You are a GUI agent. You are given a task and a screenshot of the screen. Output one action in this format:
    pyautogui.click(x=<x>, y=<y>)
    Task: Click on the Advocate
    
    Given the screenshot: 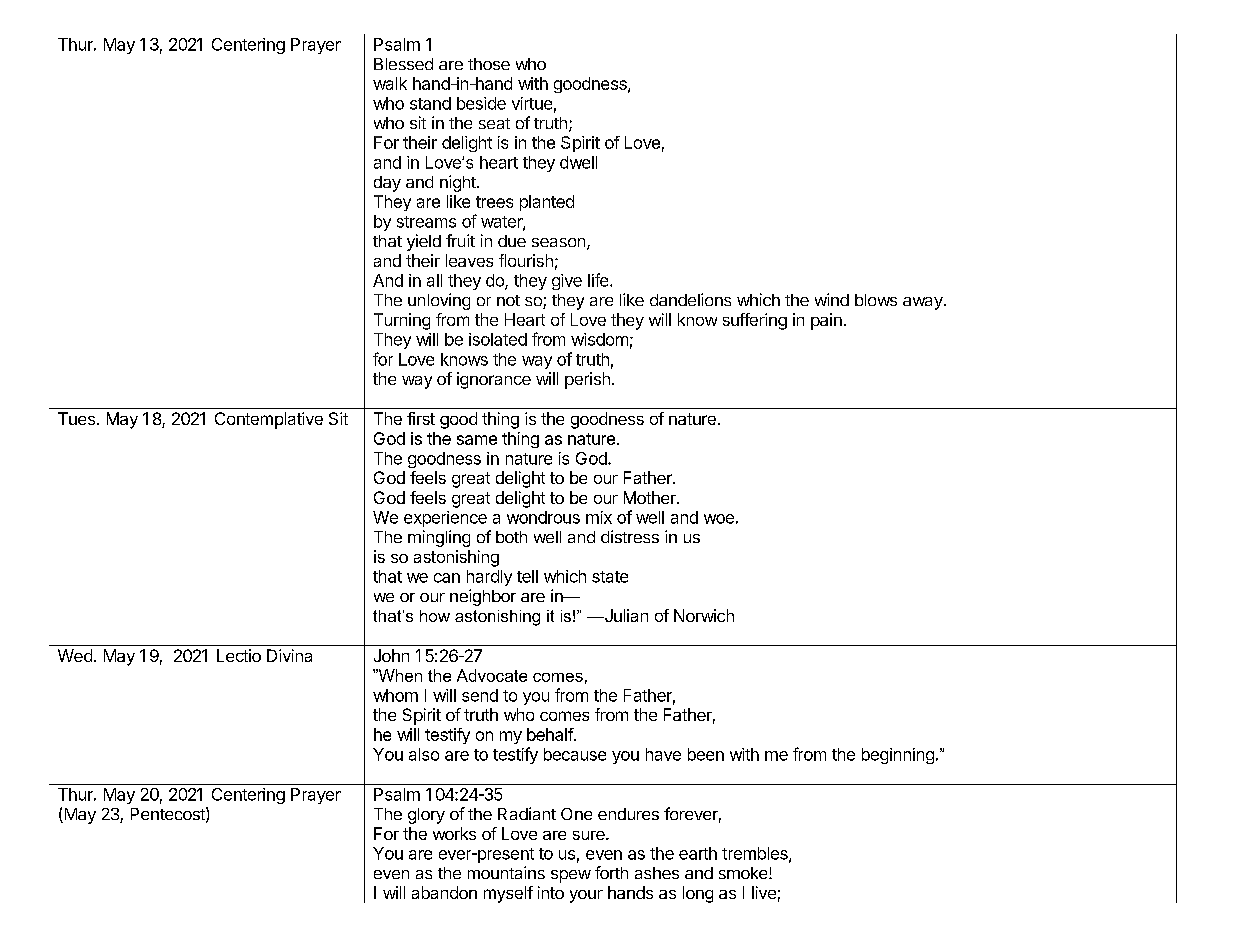 What is the action you would take?
    pyautogui.click(x=492, y=675)
